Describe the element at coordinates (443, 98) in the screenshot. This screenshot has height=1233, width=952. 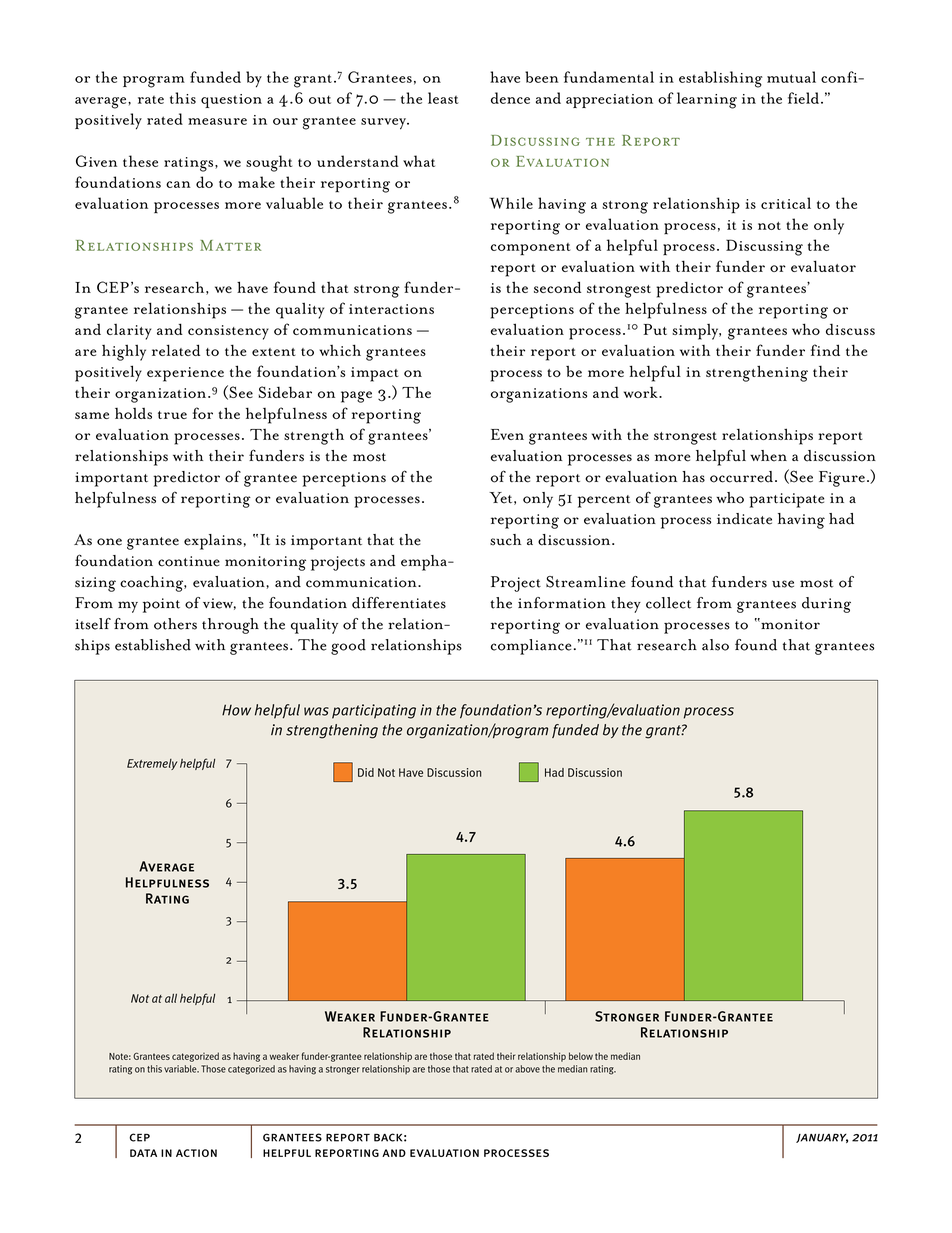
I see `least` at that location.
